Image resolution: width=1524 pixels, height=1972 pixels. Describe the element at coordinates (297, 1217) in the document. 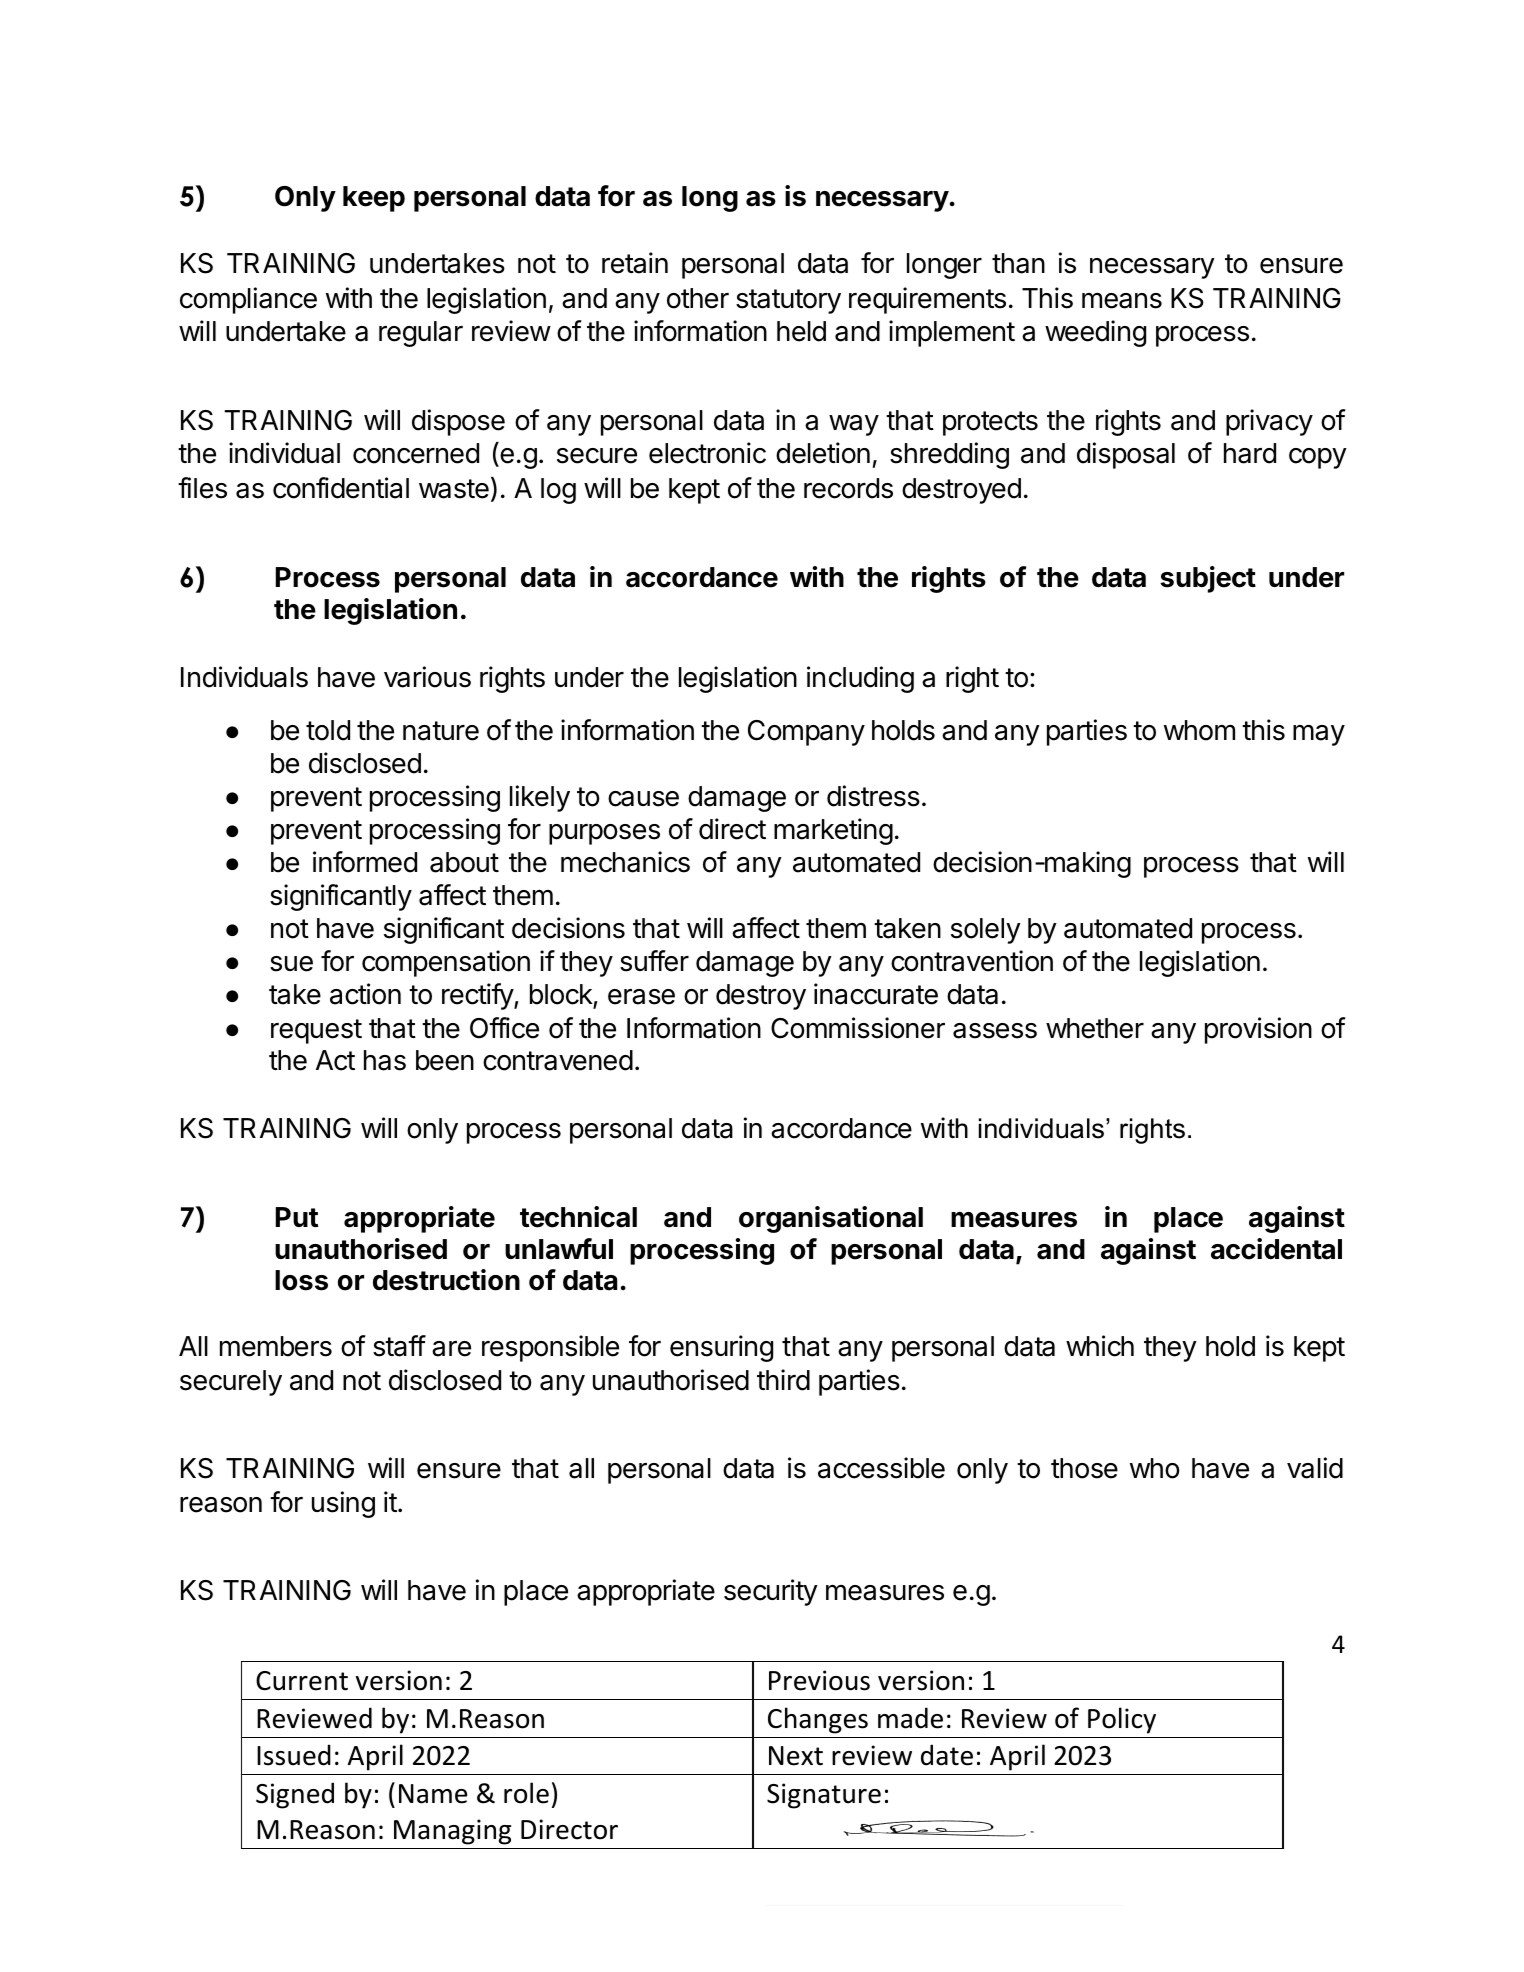

I see `Put` at that location.
